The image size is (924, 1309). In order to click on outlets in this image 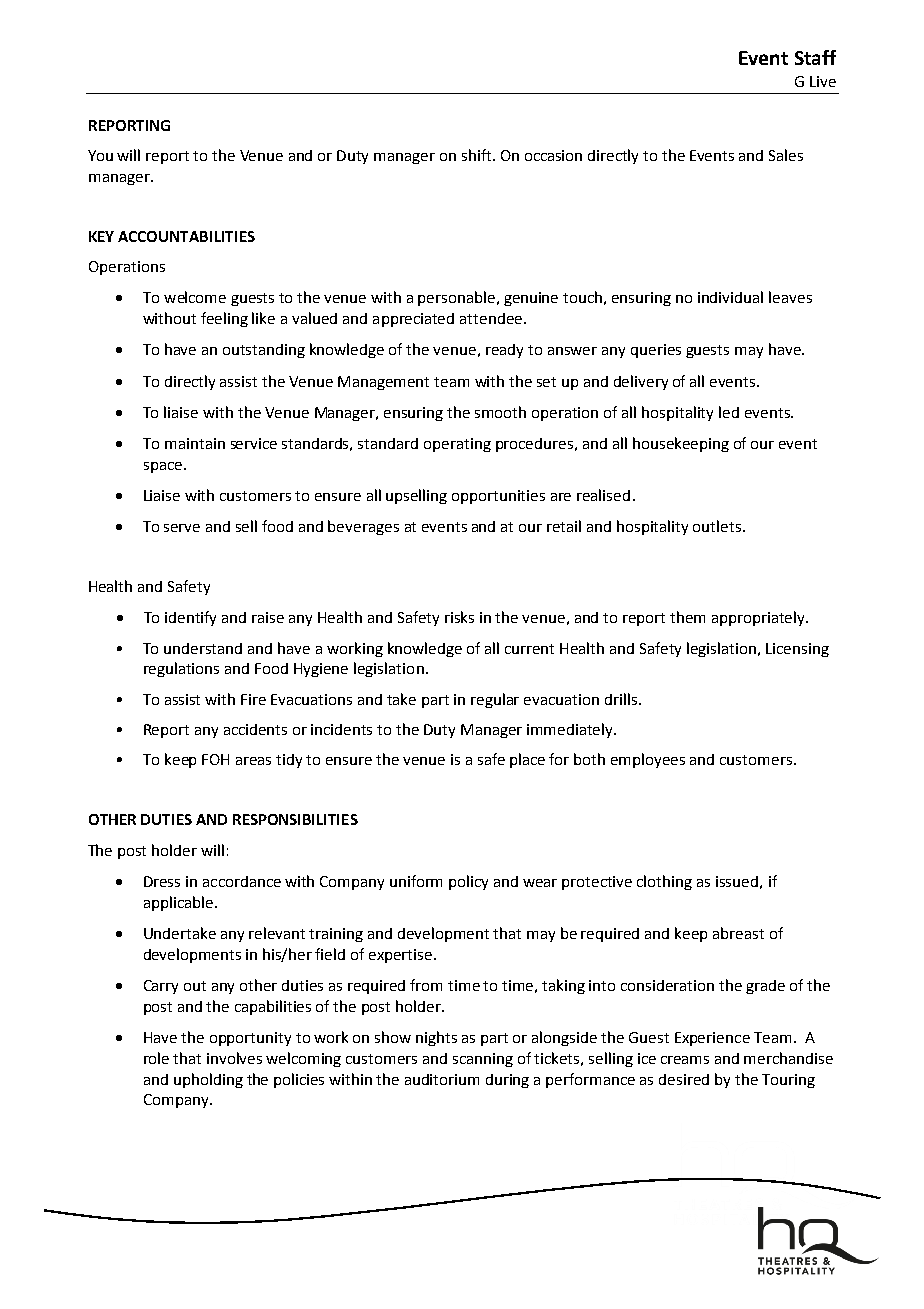, I will do `click(718, 526)`.
